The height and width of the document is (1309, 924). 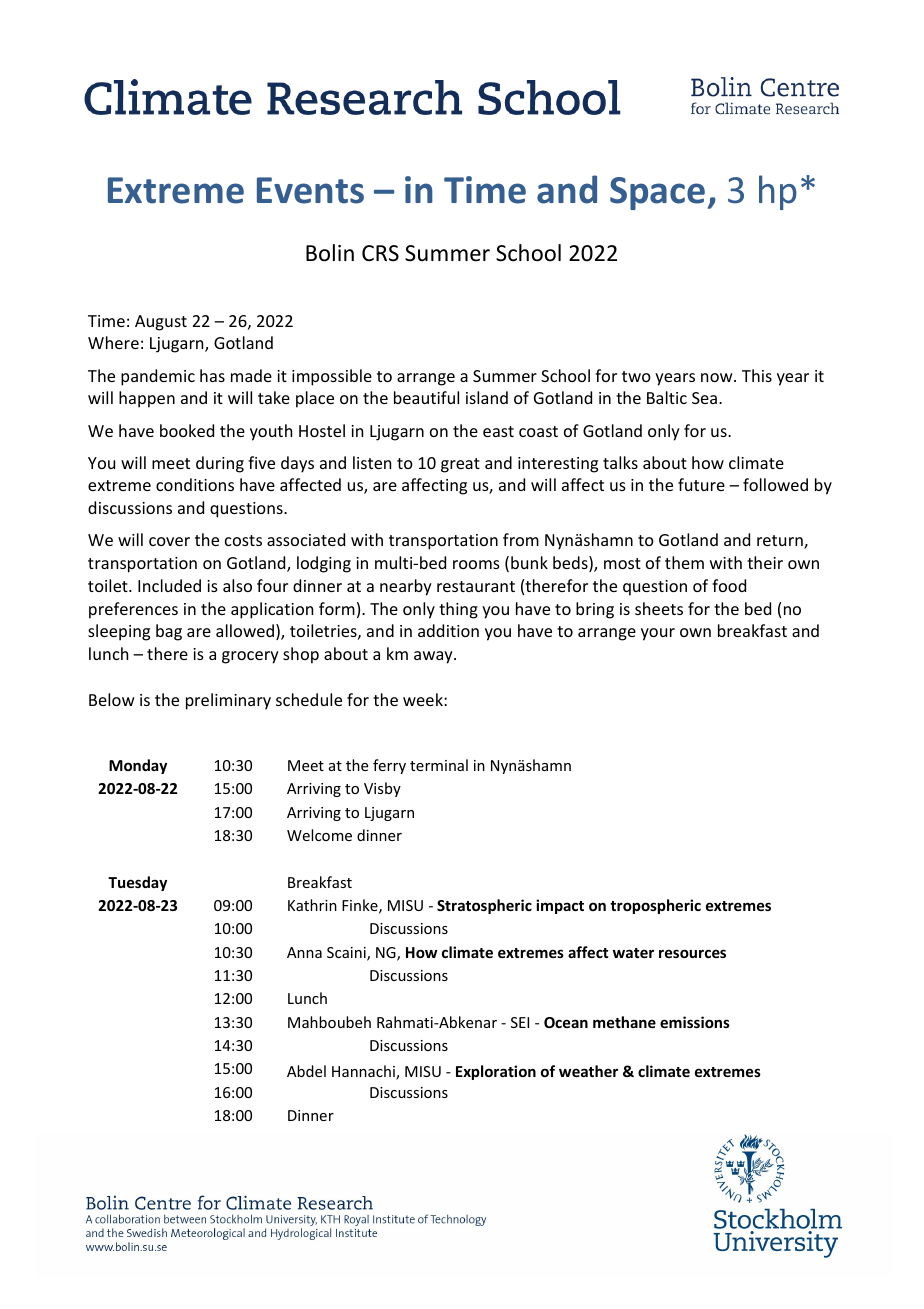 I want to click on booked, so click(x=187, y=430).
